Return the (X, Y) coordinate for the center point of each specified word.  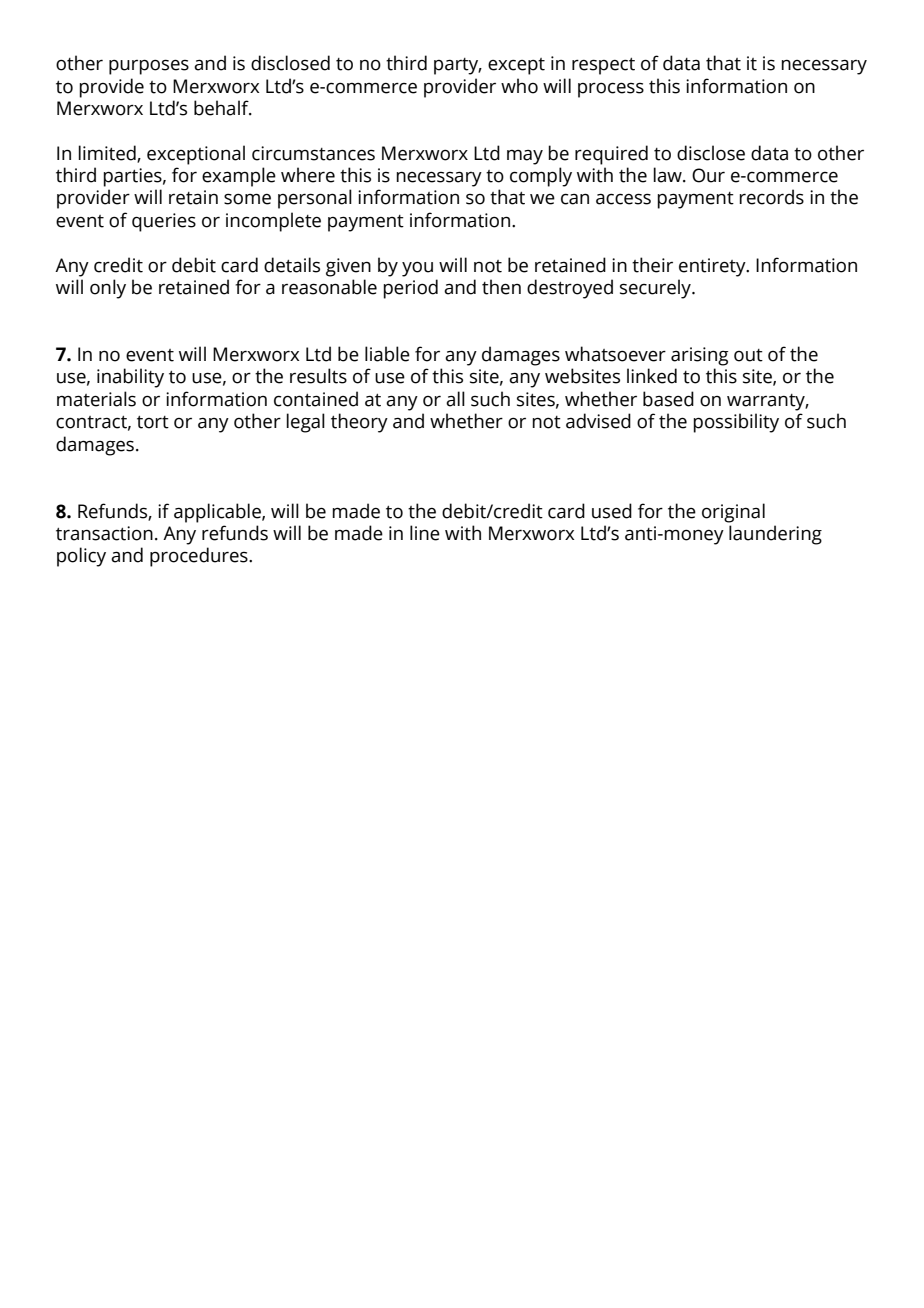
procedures (200, 557)
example (239, 177)
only (108, 289)
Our (708, 175)
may (525, 157)
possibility (736, 423)
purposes (149, 67)
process (611, 90)
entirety (713, 267)
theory (359, 423)
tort (153, 422)
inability (130, 378)
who (519, 86)
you (417, 269)
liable (387, 354)
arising (700, 356)
